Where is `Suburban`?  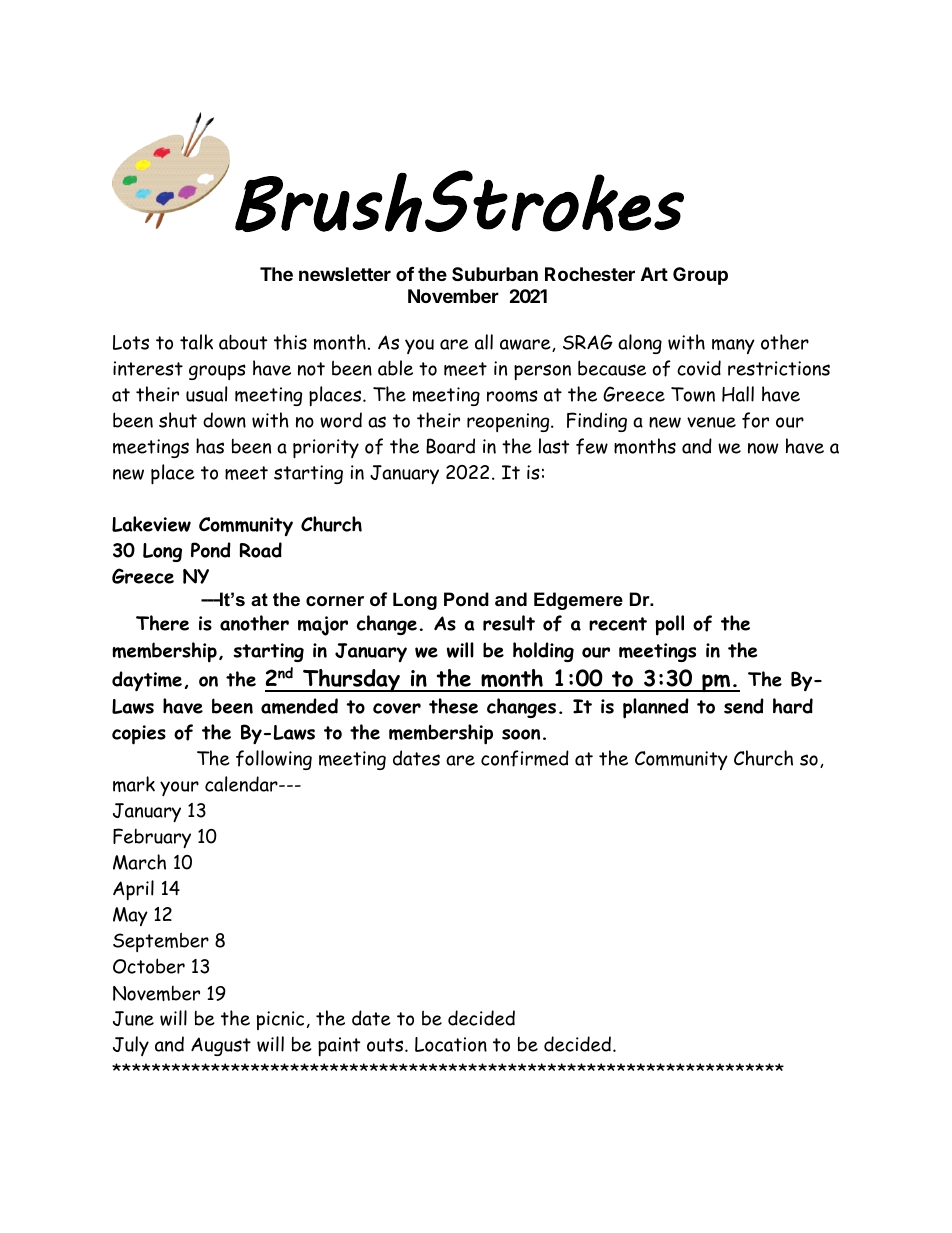
Suburban is located at coordinates (495, 274).
